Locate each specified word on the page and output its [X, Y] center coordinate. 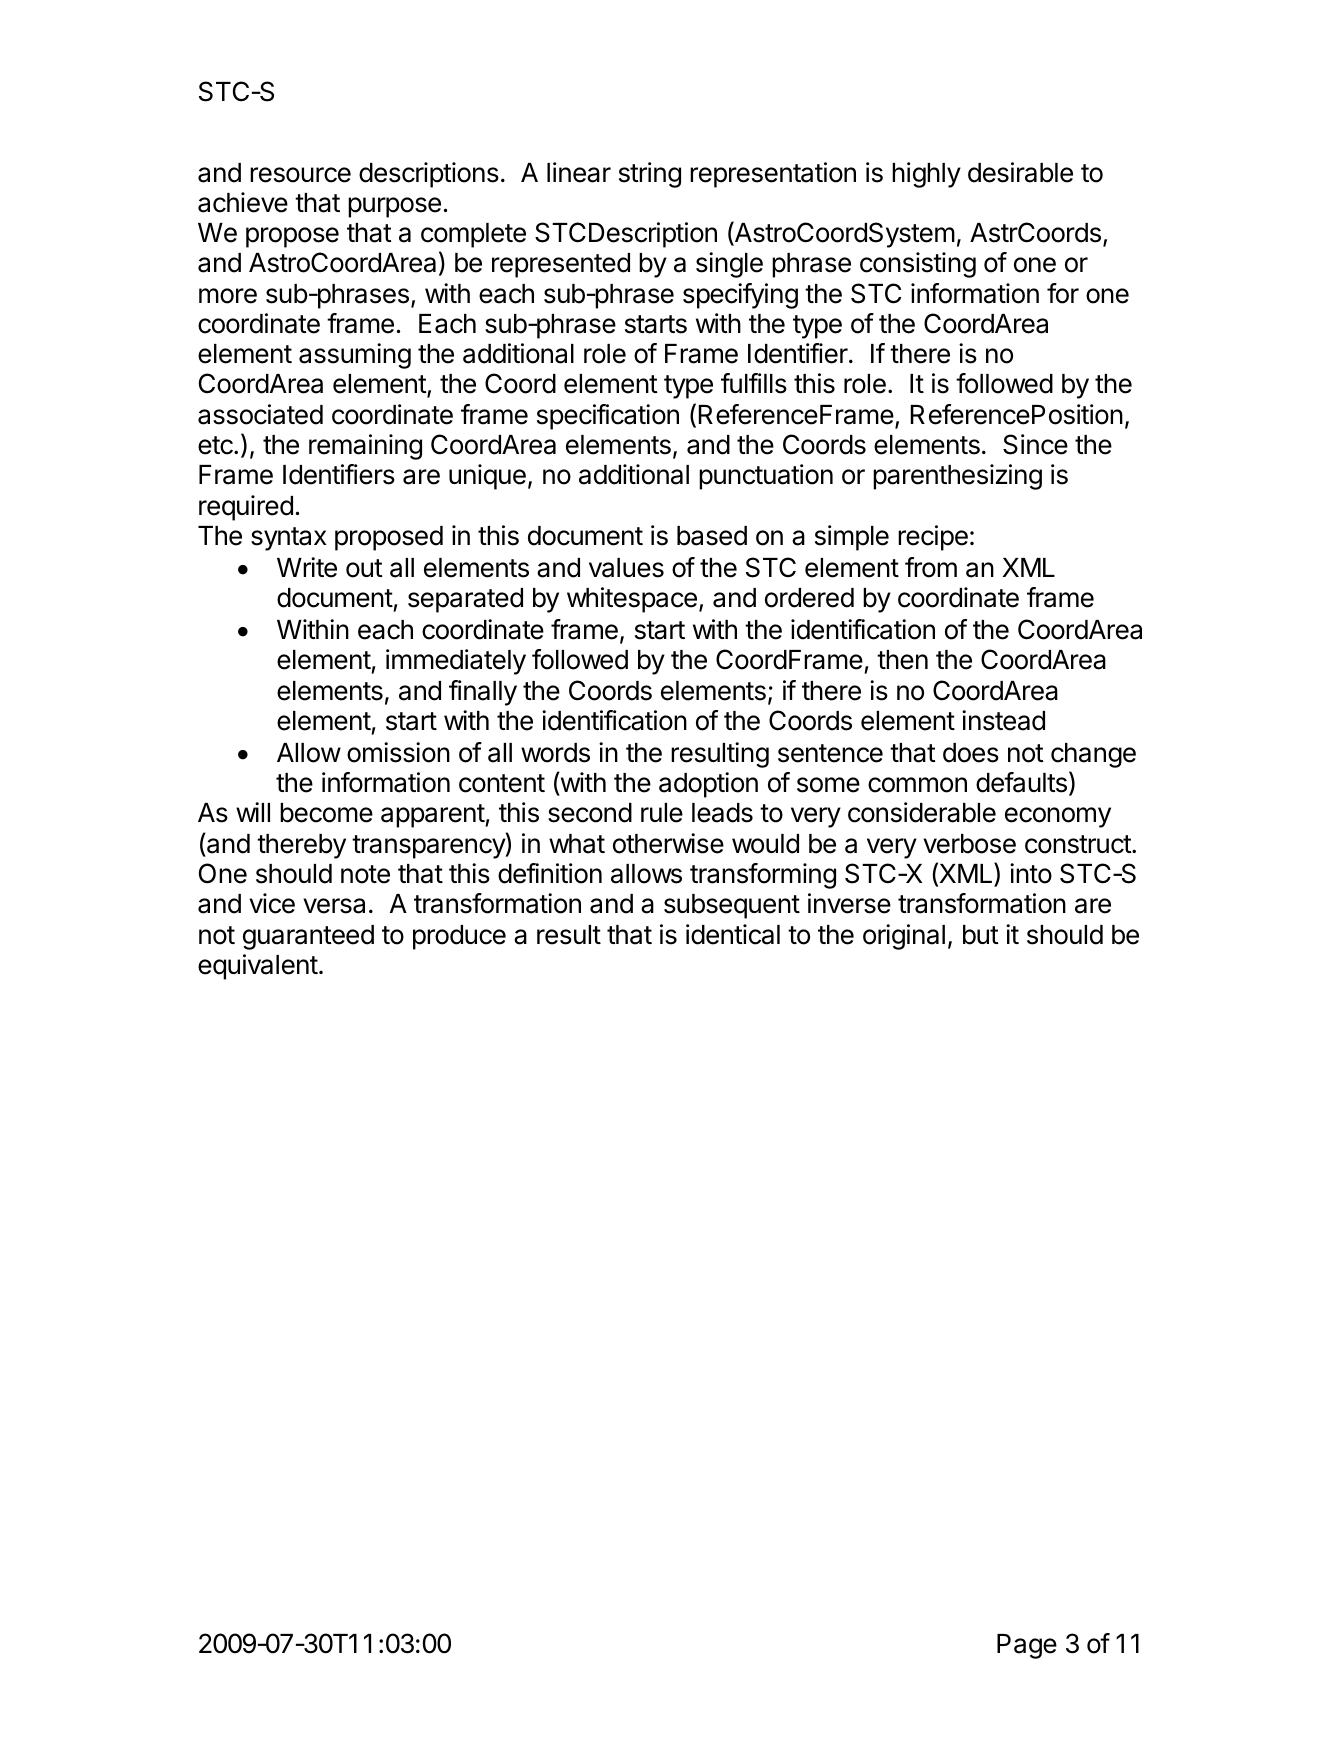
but [981, 935]
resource [300, 175]
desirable [1020, 172]
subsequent [732, 906]
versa [334, 906]
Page [1027, 1646]
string [650, 175]
